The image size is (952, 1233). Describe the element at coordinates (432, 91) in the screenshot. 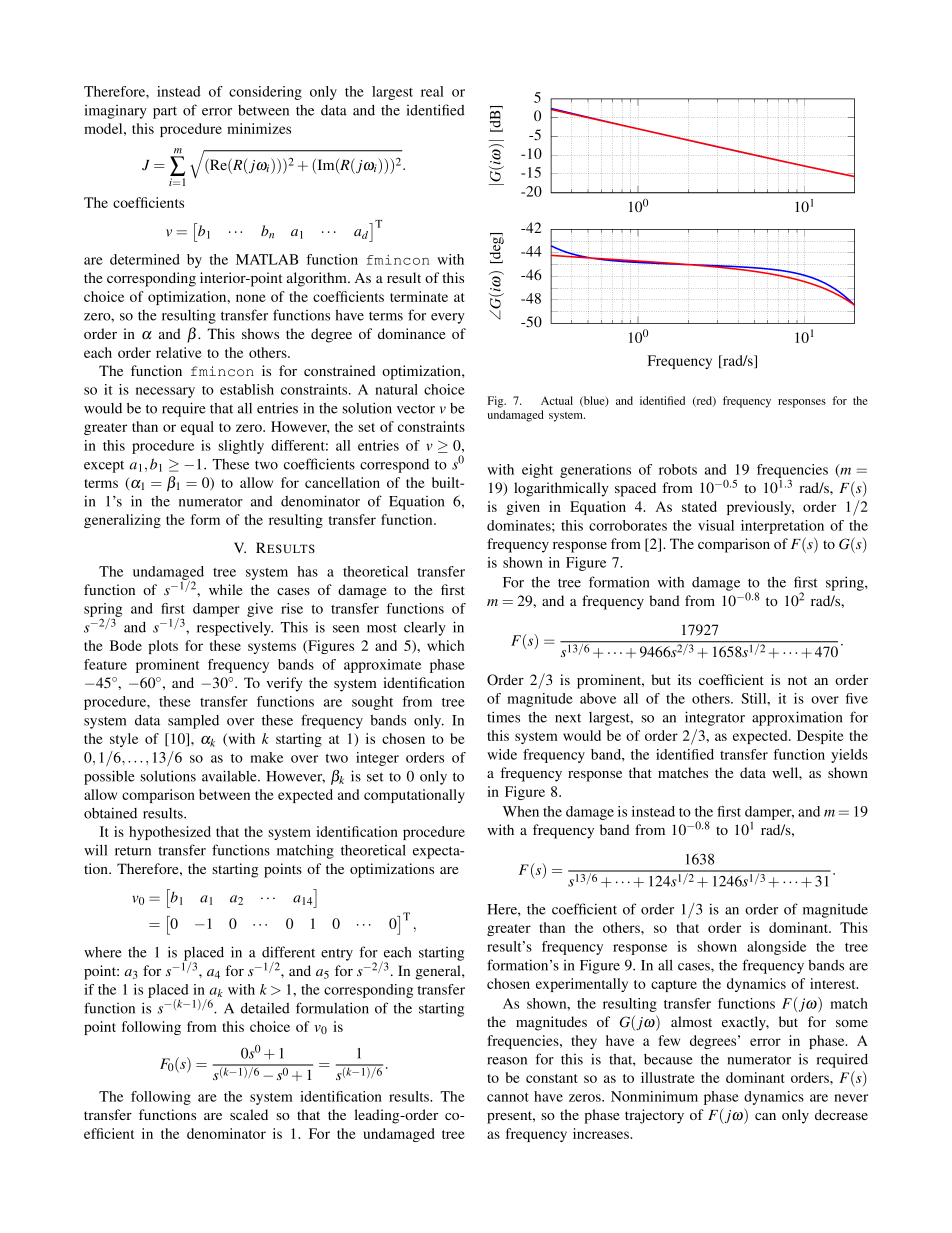

I see `real` at that location.
